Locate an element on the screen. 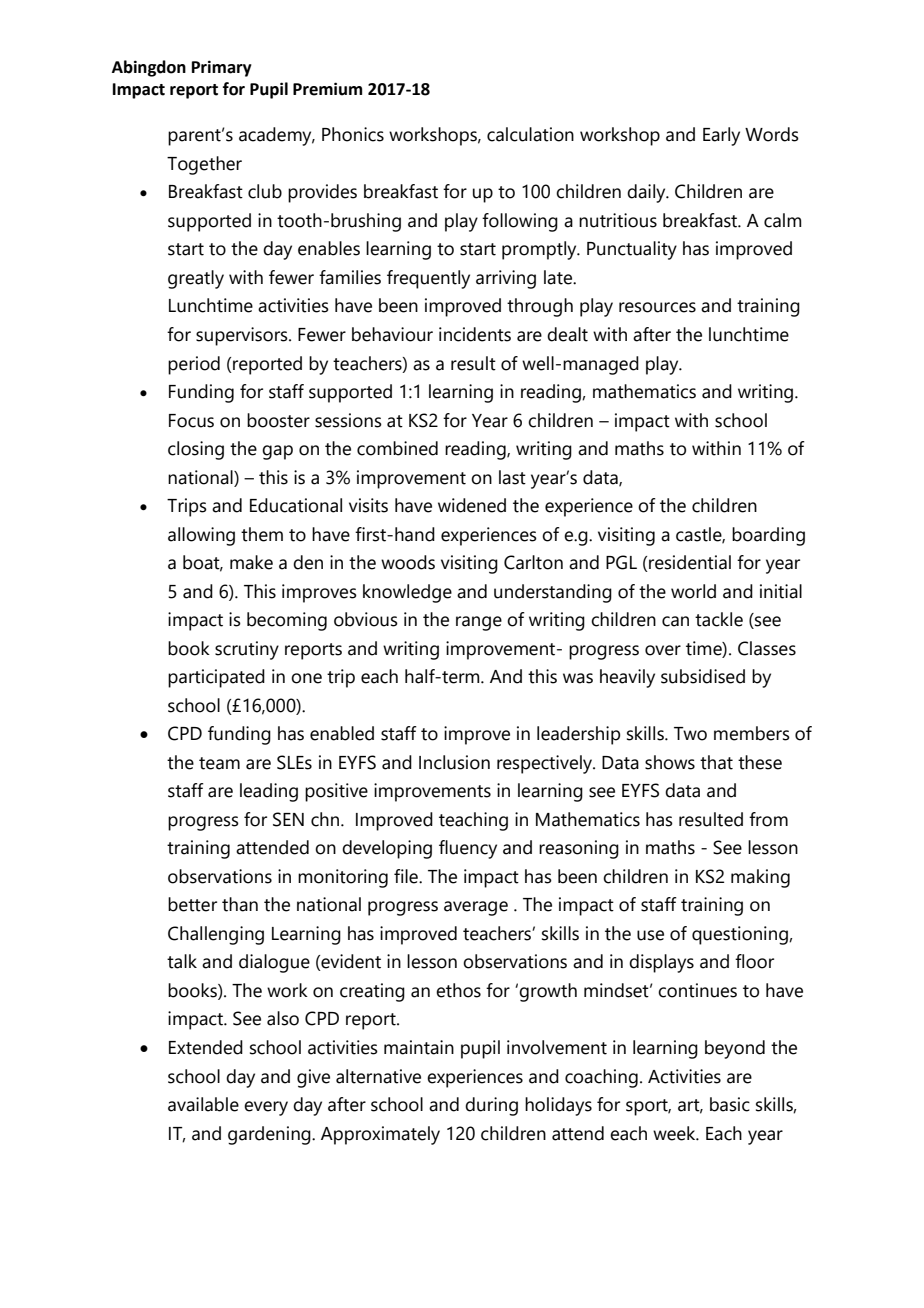 This screenshot has width=924, height=1308. Inclusion is located at coordinates (454, 762).
